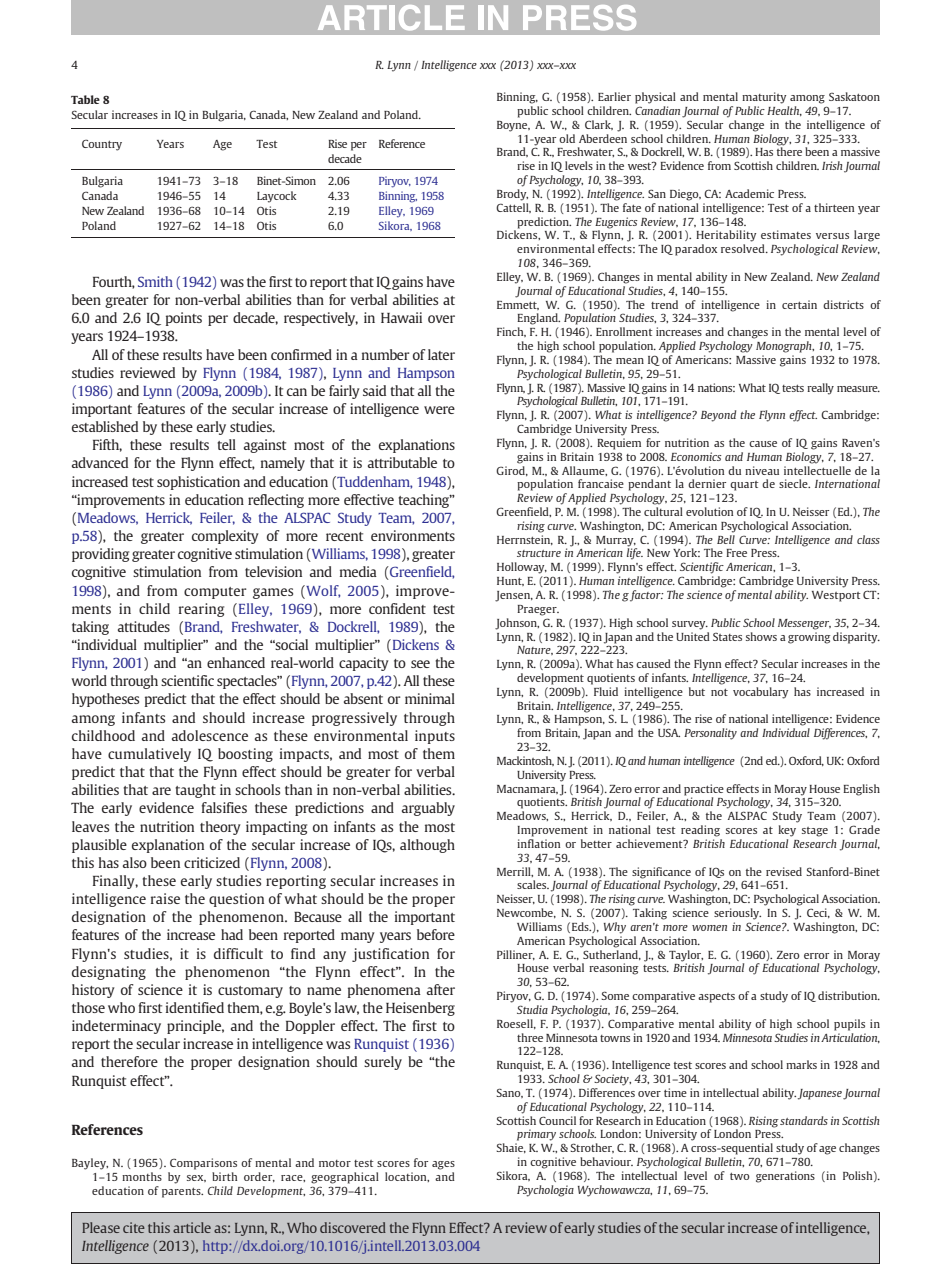  Describe the element at coordinates (441, 989) in the document. I see `after` at that location.
